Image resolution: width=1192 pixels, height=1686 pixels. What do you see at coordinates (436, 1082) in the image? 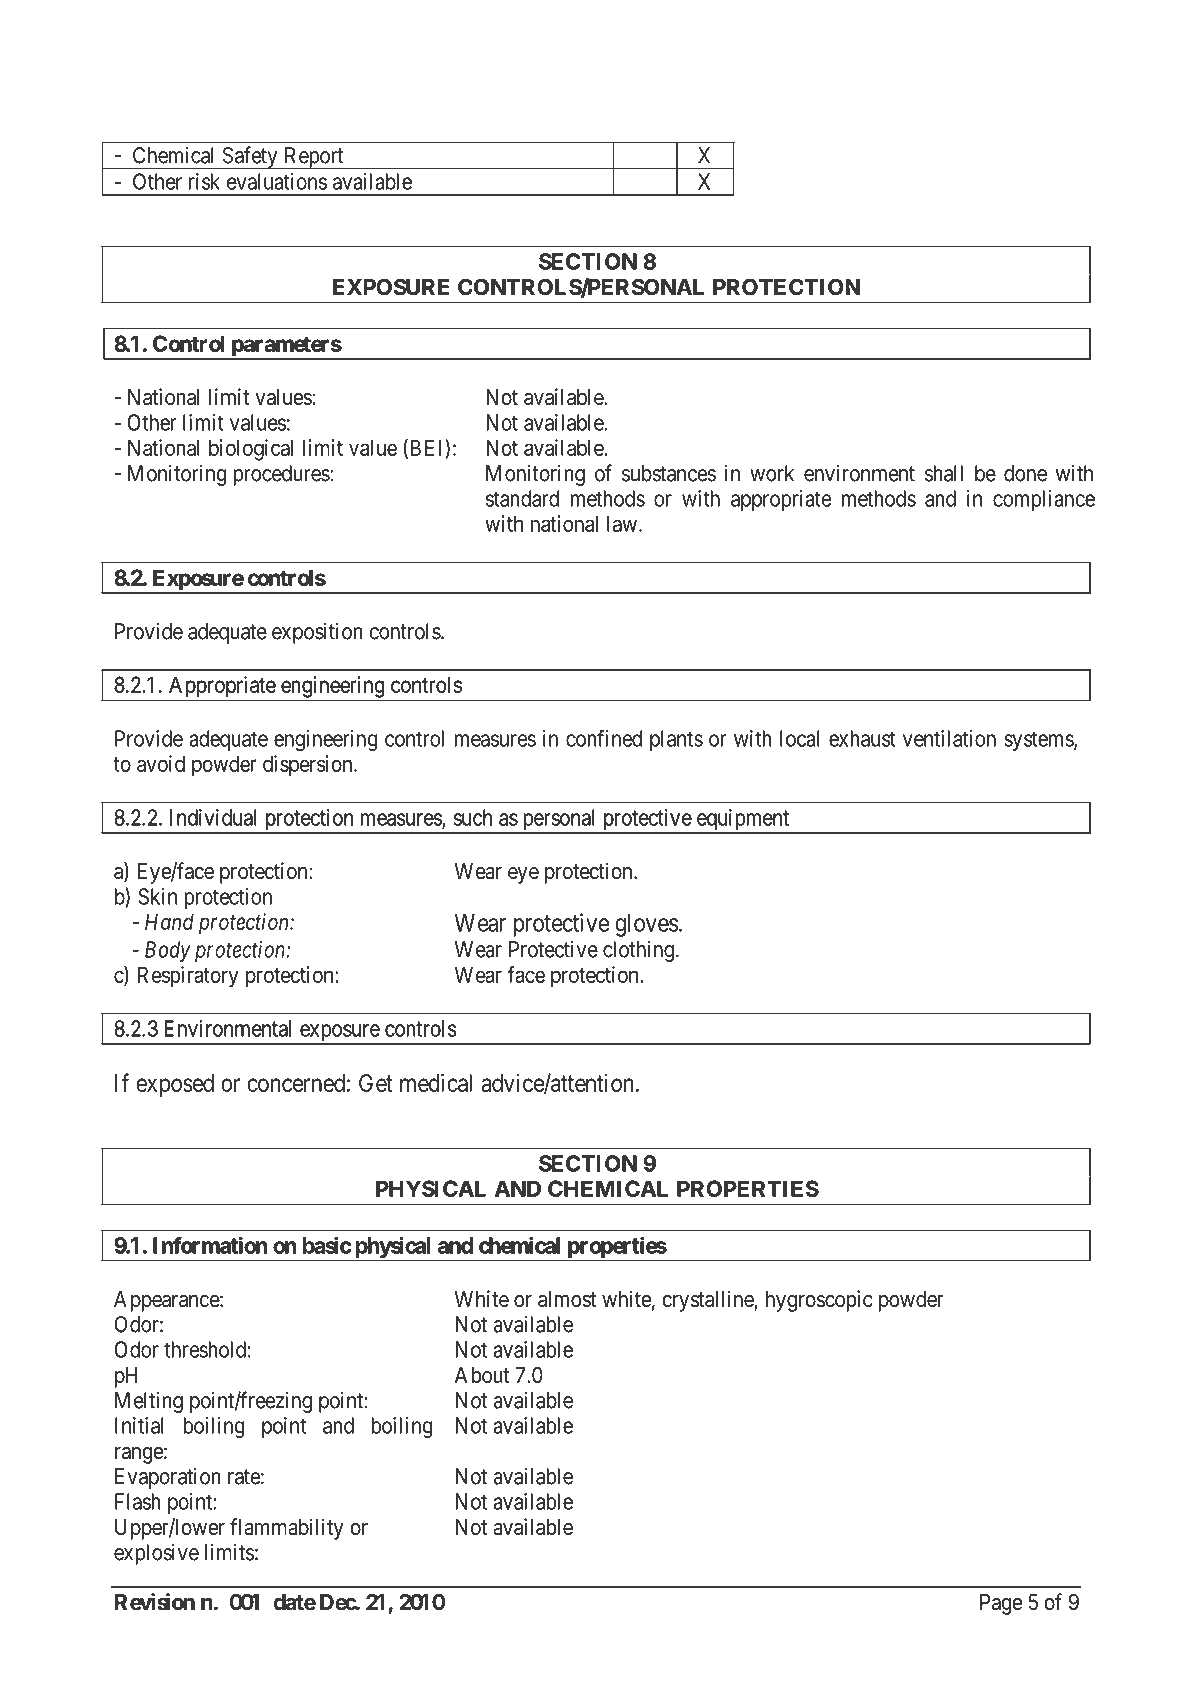
I see `medical` at bounding box center [436, 1082].
